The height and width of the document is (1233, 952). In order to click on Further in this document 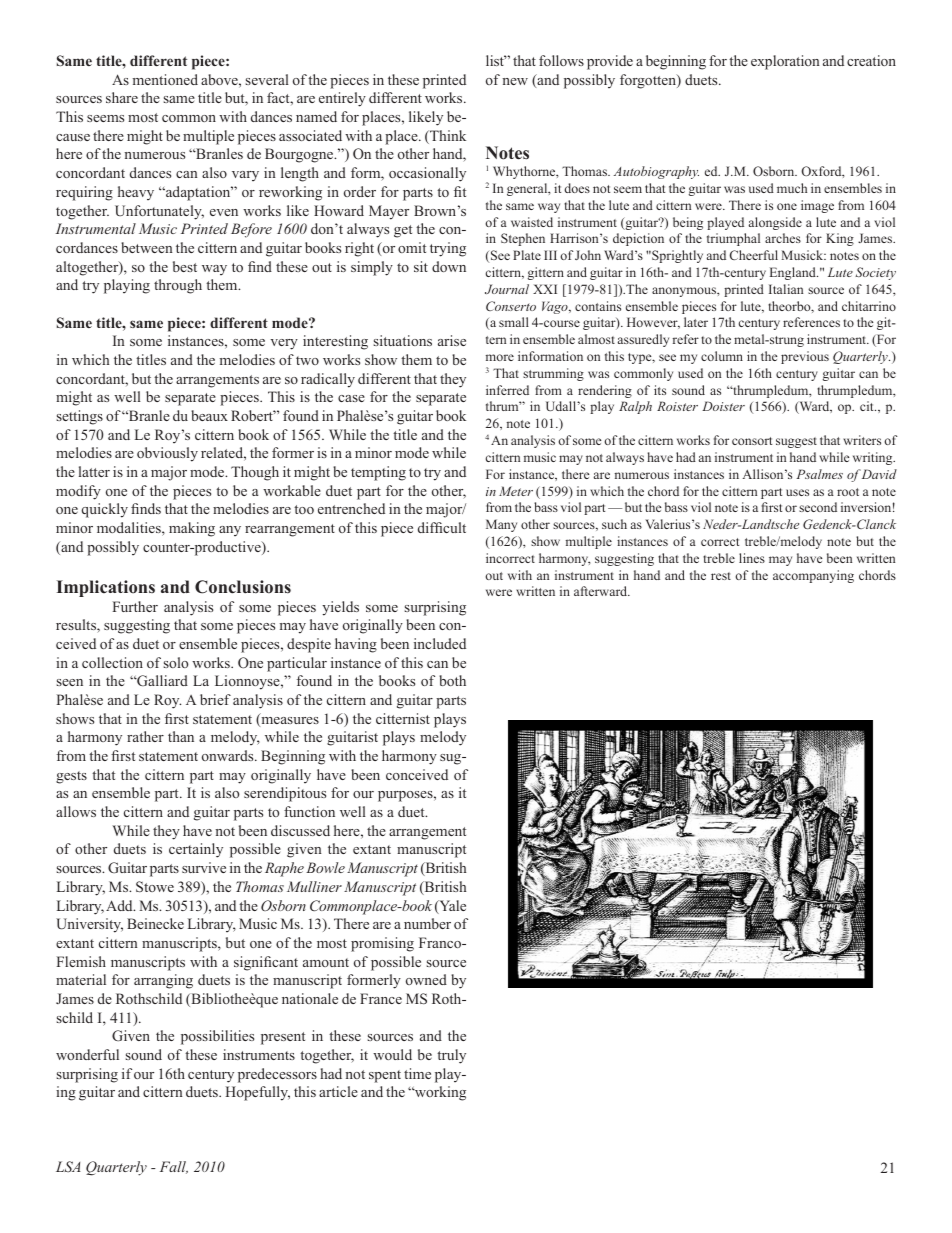, I will do `click(135, 606)`.
